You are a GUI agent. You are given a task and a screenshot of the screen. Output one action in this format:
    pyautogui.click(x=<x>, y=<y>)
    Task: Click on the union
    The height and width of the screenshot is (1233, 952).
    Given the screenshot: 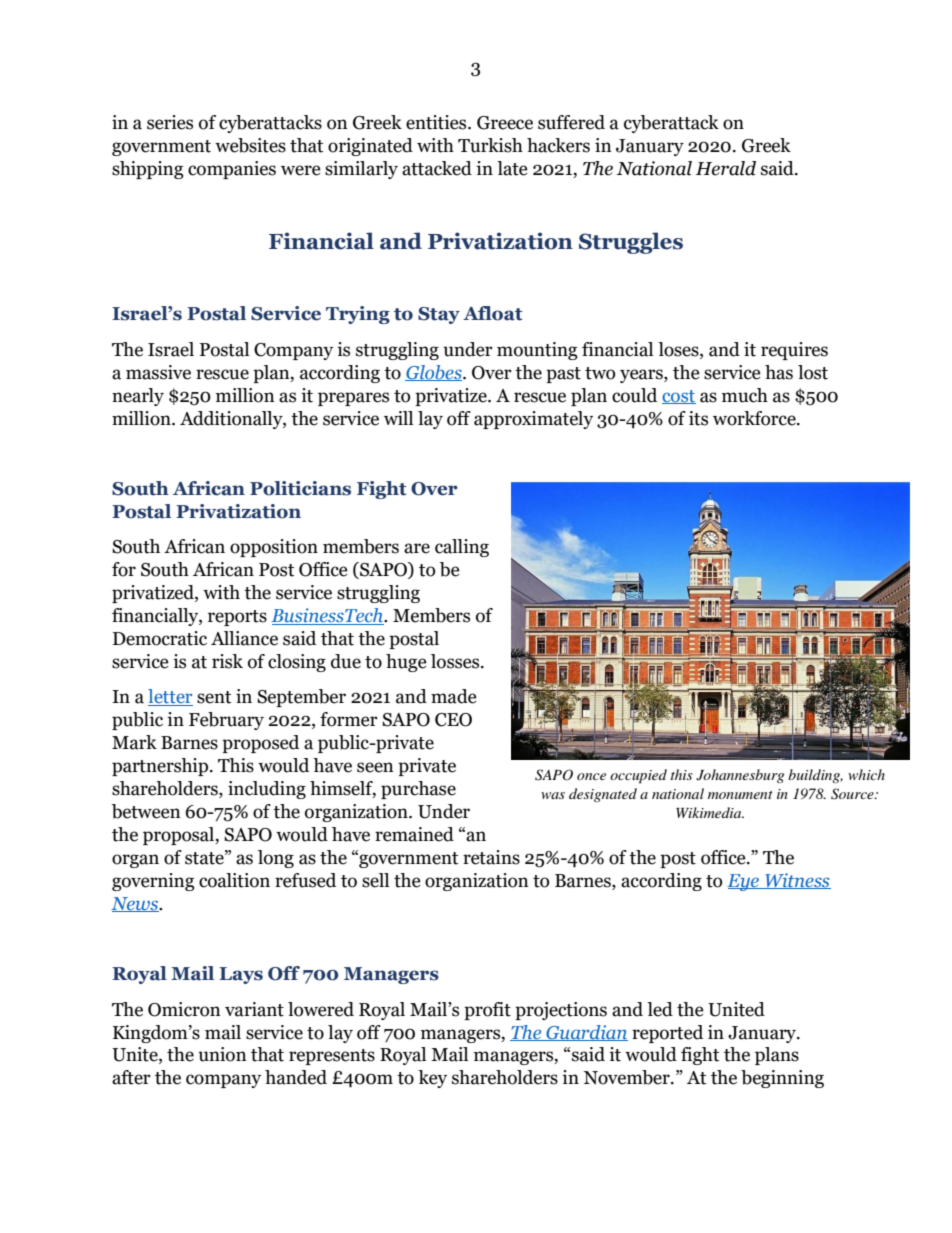 What is the action you would take?
    pyautogui.click(x=222, y=1054)
